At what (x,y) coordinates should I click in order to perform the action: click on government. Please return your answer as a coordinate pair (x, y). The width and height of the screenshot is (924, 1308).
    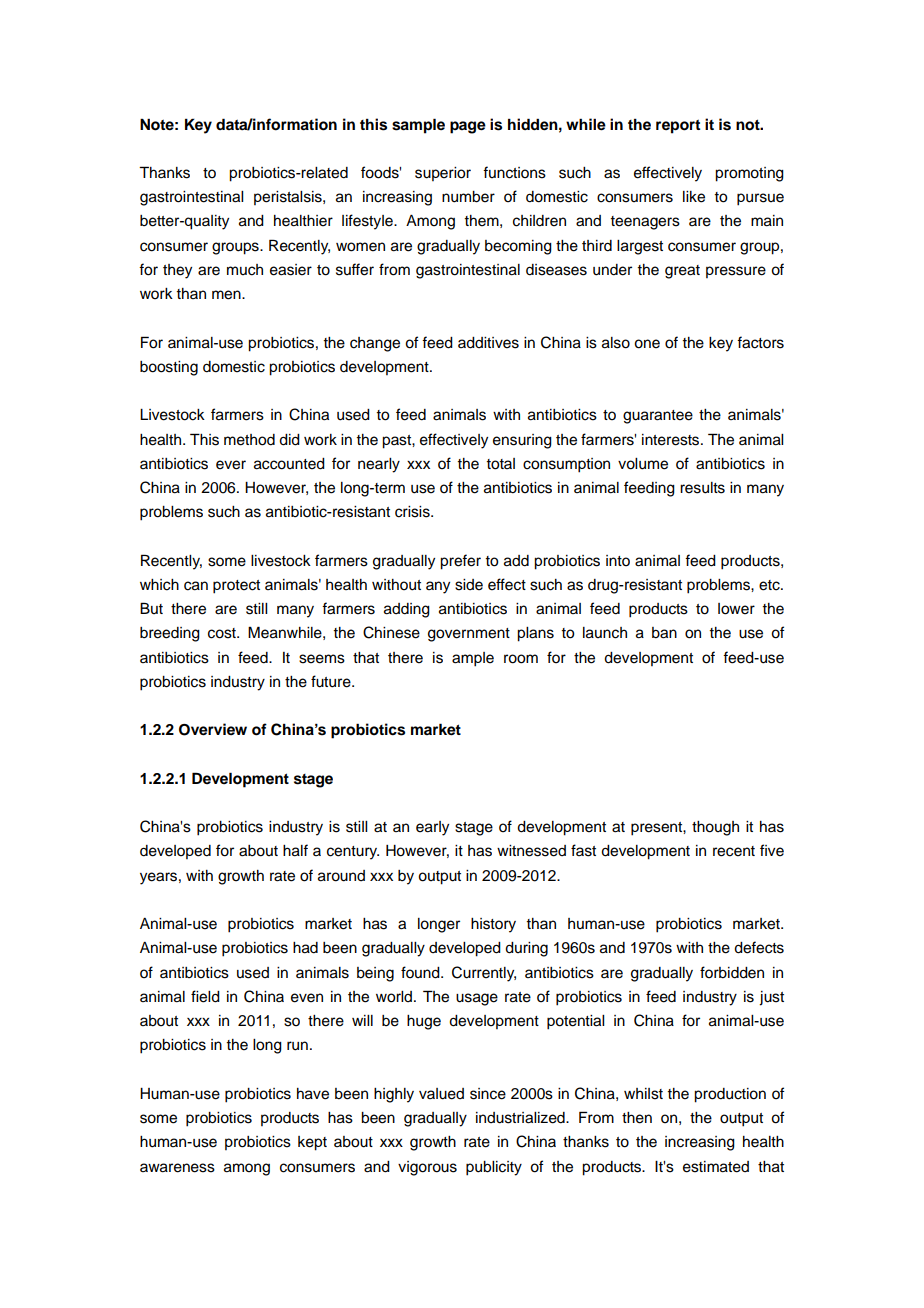
    Looking at the image, I should click on (469, 635).
